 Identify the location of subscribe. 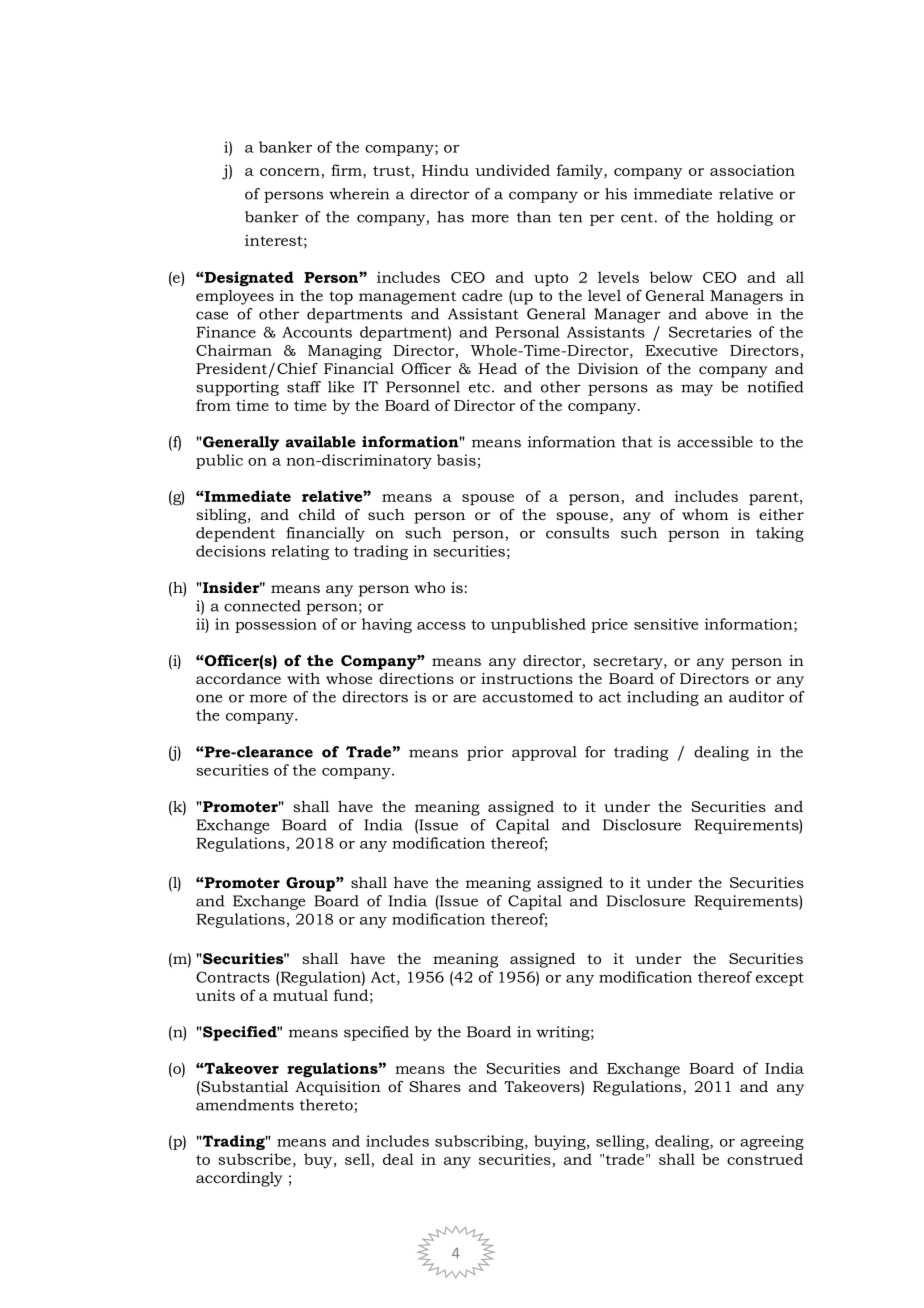
(254, 1159).
